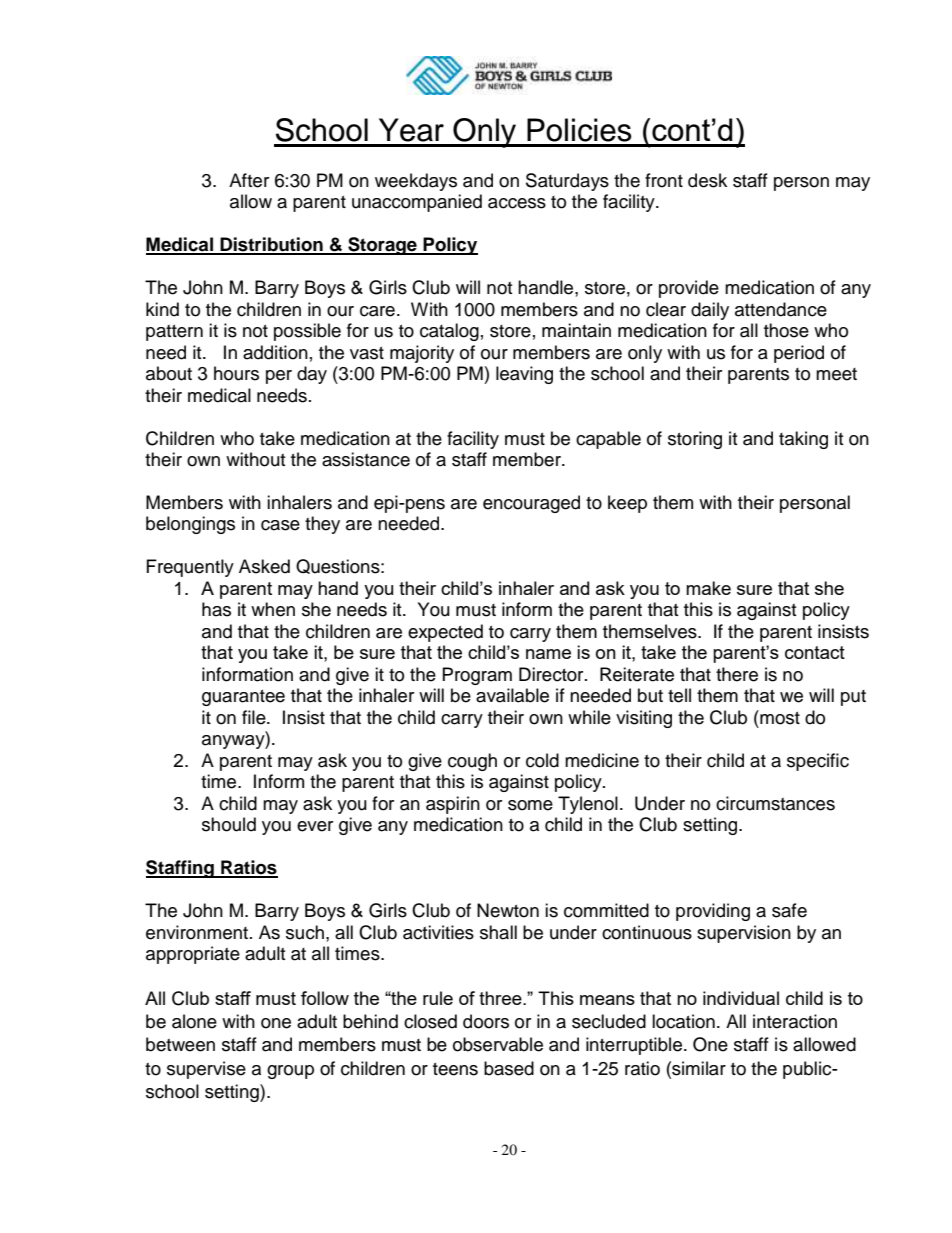  I want to click on should, so click(229, 824).
